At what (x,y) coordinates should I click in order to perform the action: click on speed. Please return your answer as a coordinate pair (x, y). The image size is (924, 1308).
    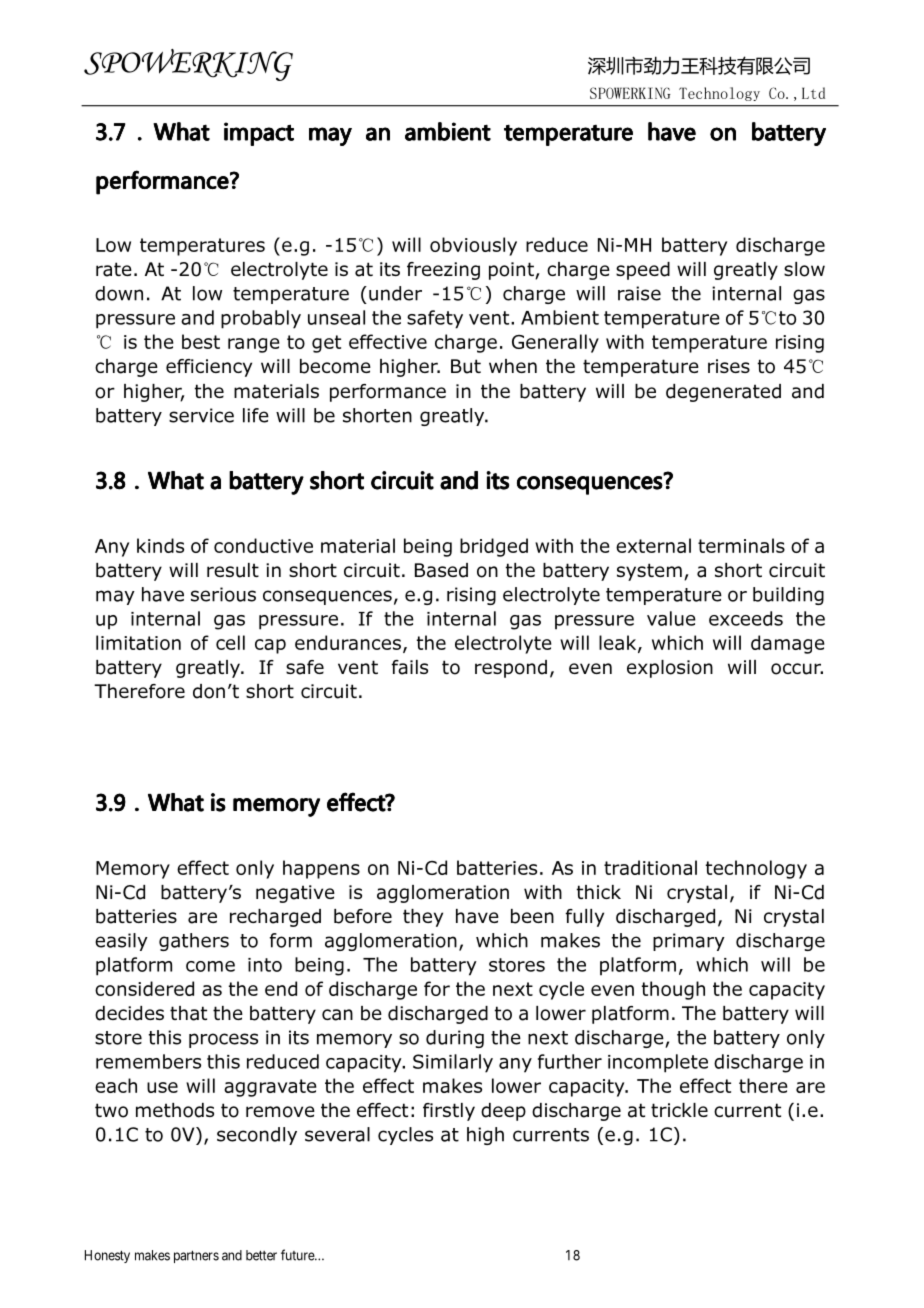
    Looking at the image, I should click on (643, 271).
